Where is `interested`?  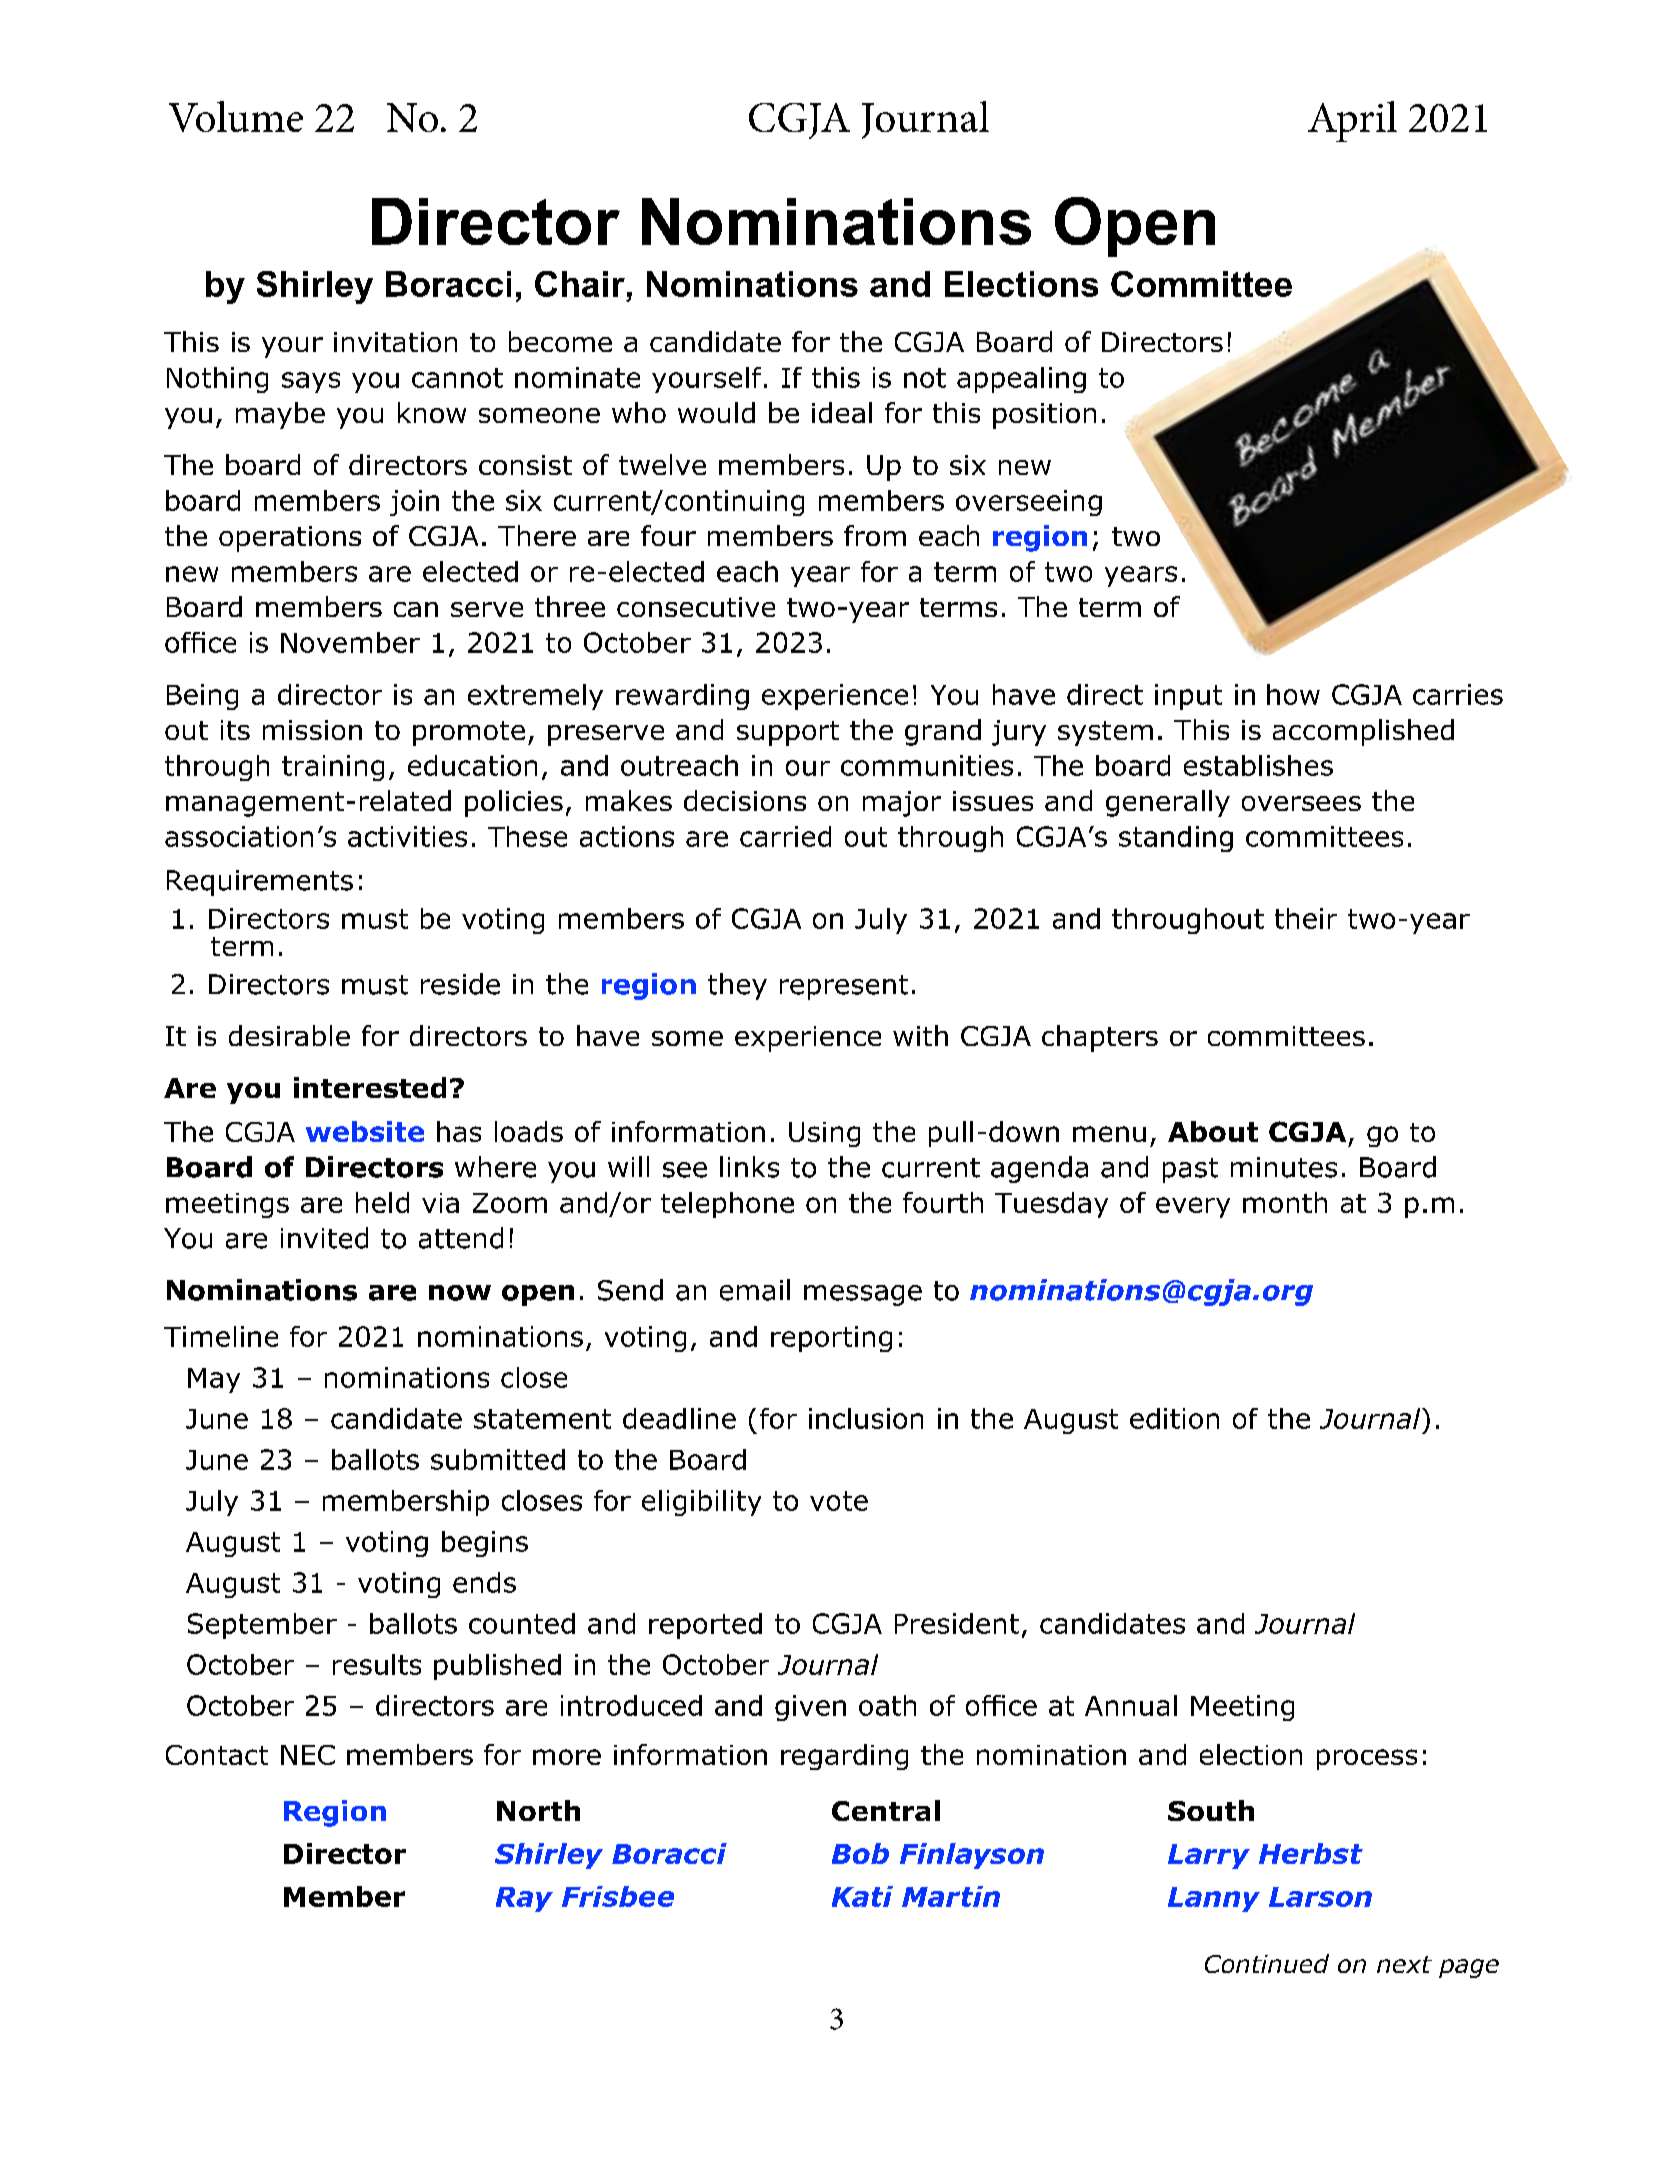
interested is located at coordinates (370, 1087).
